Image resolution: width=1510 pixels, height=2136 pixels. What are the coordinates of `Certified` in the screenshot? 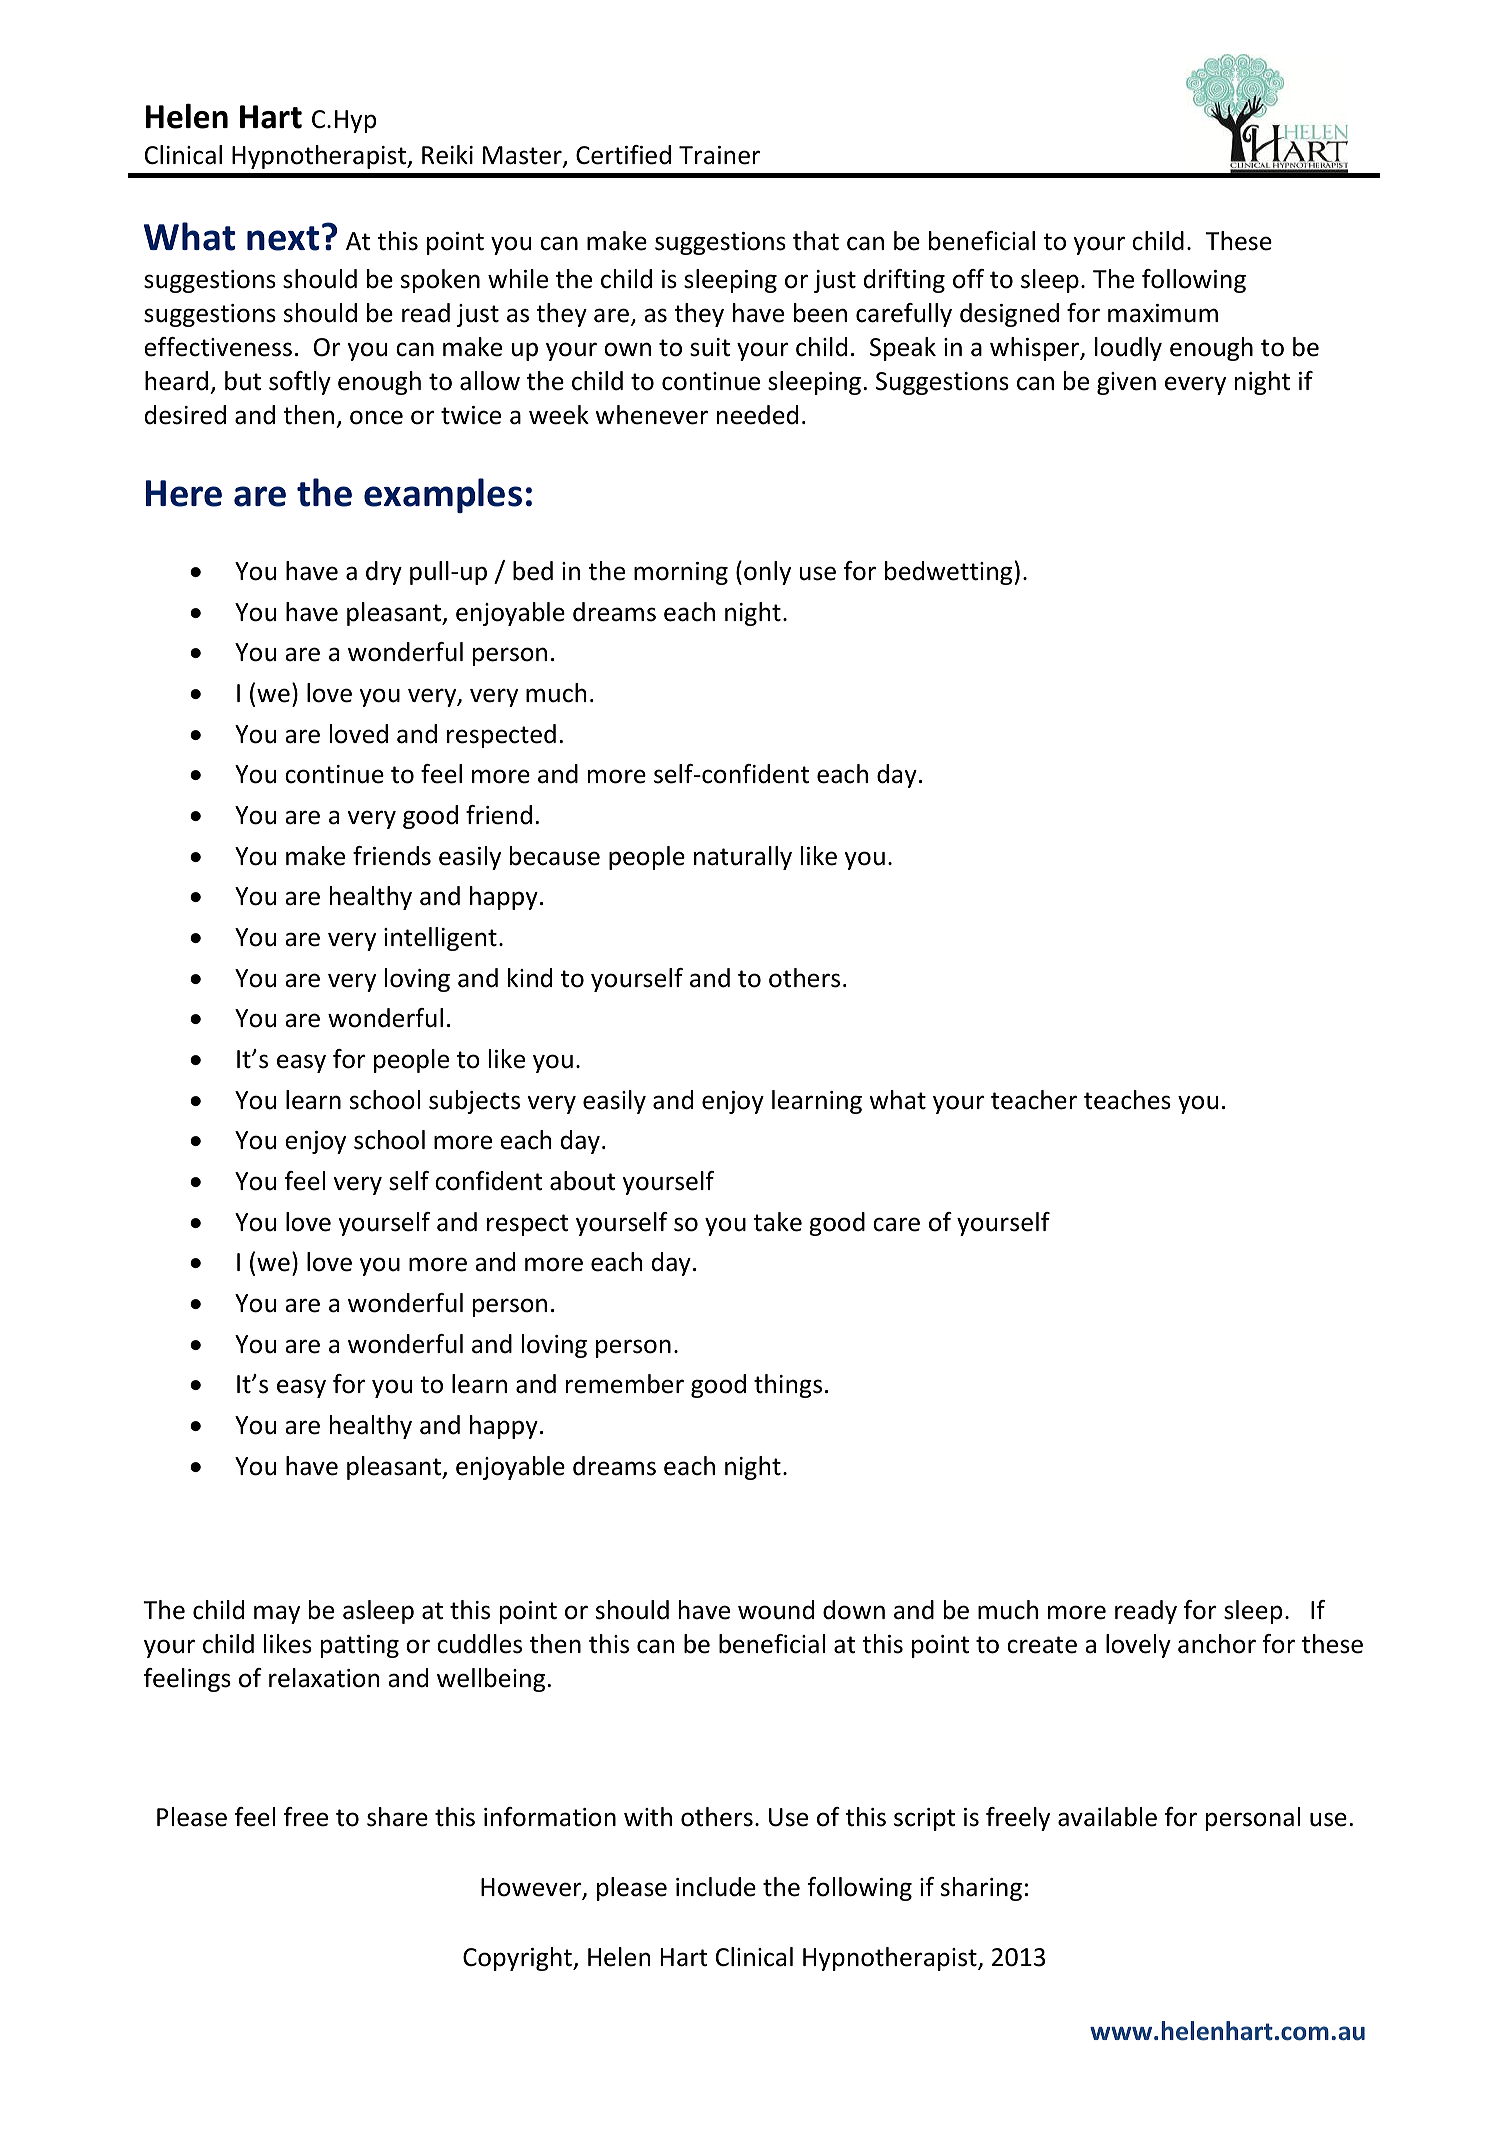 It's located at (623, 155).
